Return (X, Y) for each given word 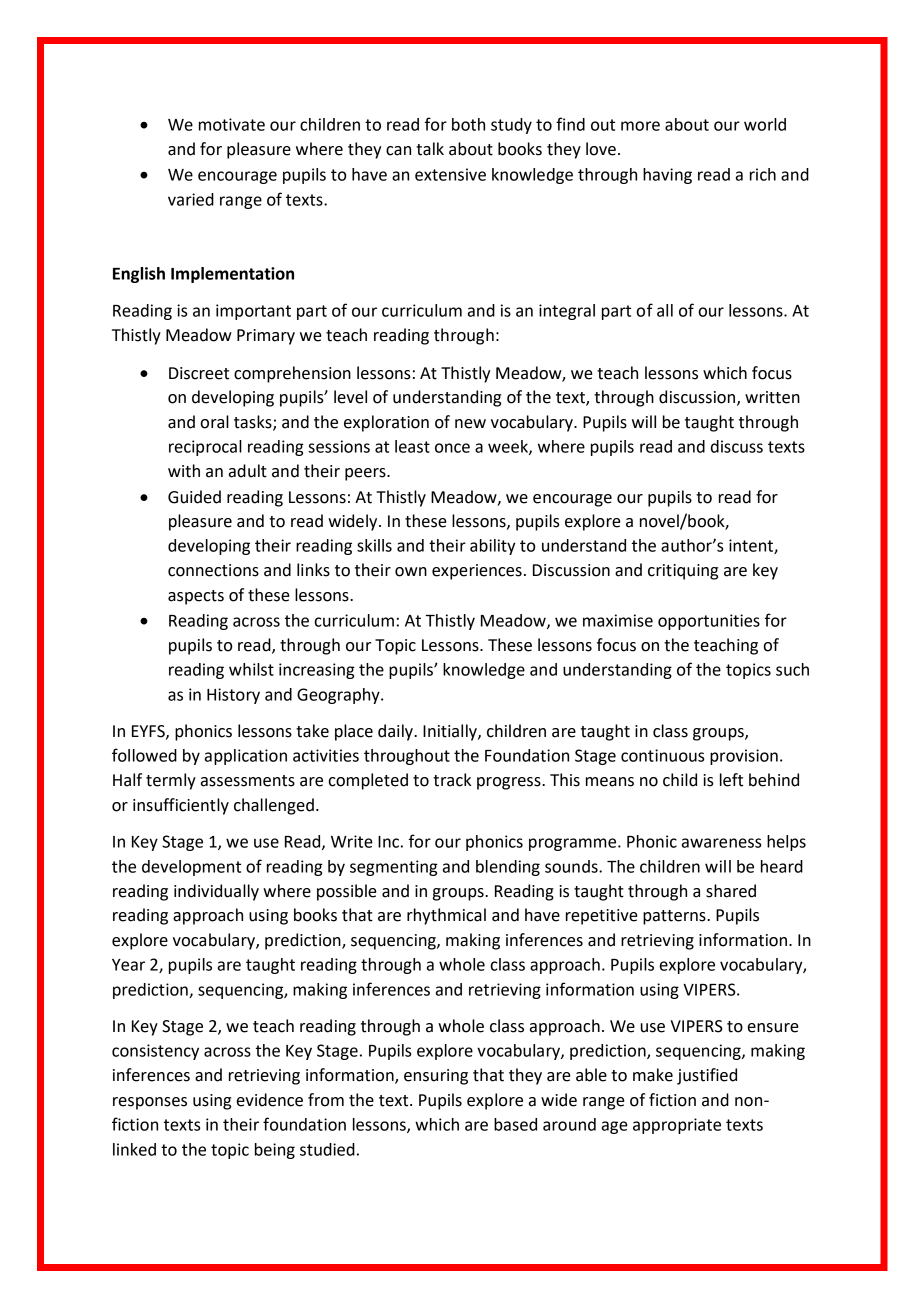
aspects (196, 597)
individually (216, 892)
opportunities (709, 622)
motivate (232, 124)
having (667, 176)
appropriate (677, 1126)
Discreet (199, 373)
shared (731, 891)
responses (150, 1103)
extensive (450, 174)
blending (508, 868)
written (772, 397)
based (515, 1124)
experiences (477, 572)
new (470, 424)
